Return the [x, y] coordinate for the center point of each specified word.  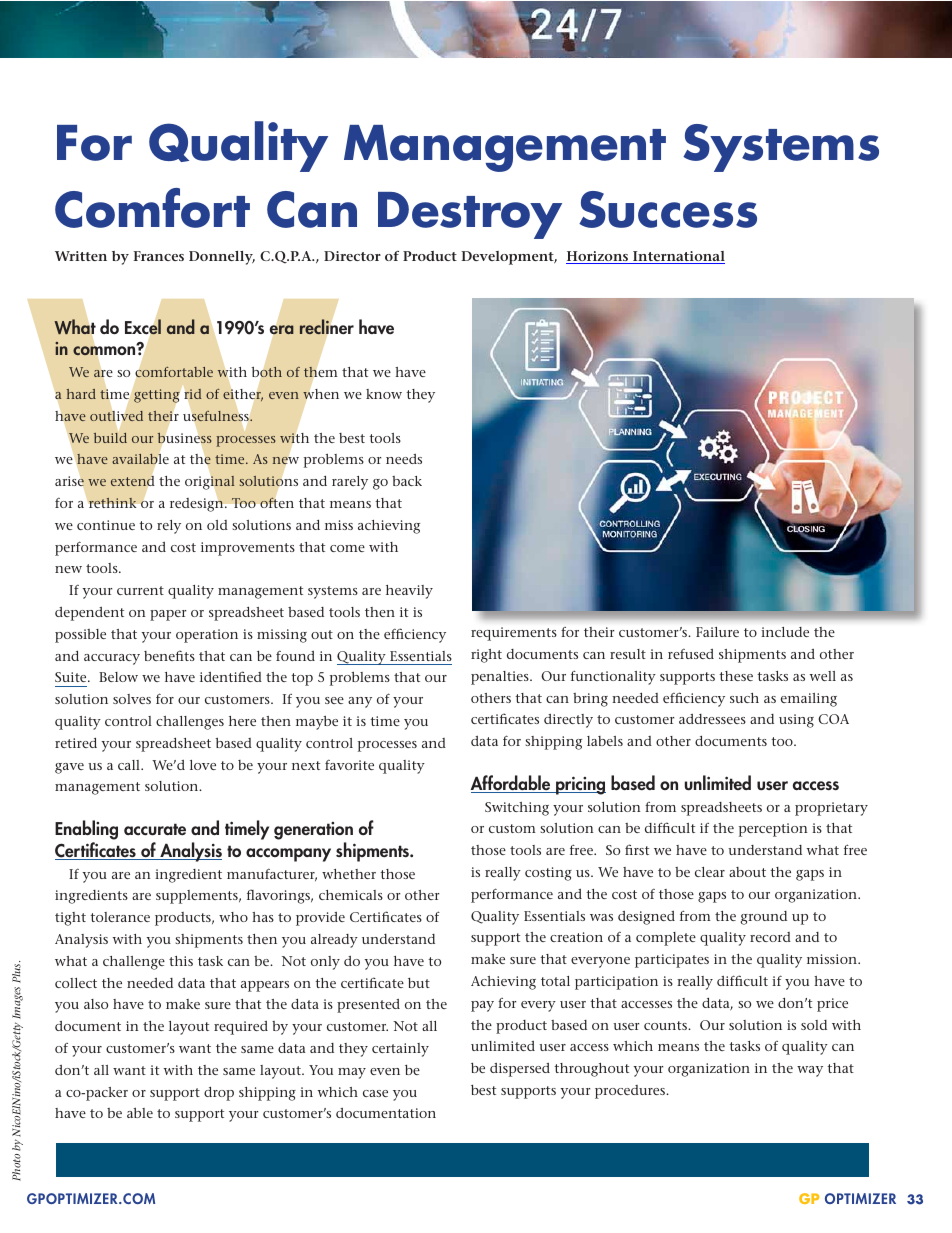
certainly [400, 1050]
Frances [158, 256]
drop [219, 1094]
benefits [169, 655]
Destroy [470, 215]
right [486, 656]
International [678, 257]
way [810, 1071]
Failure [717, 632]
